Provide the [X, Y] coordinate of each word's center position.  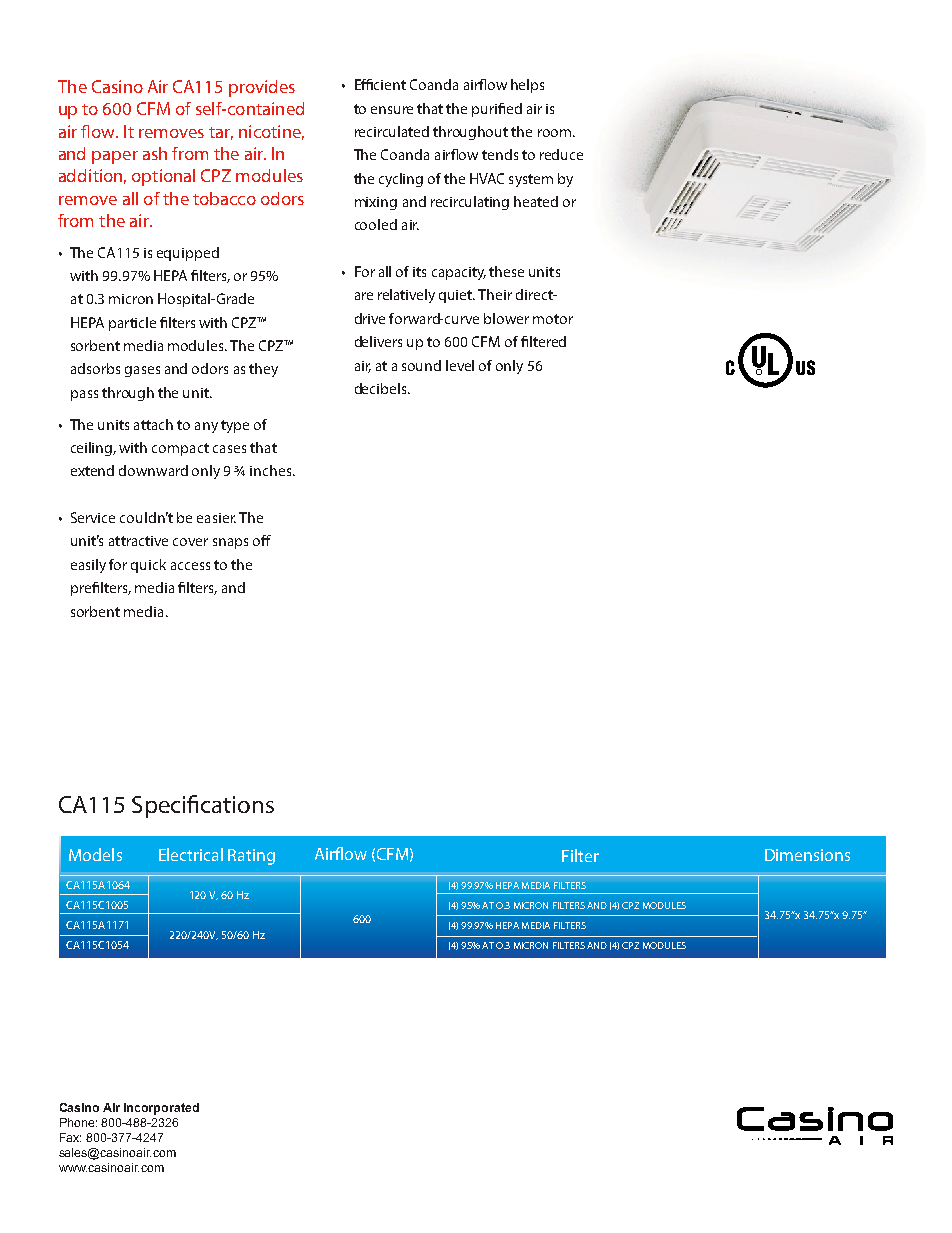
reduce [561, 154]
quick [148, 566]
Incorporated [161, 1109]
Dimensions [807, 855]
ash [155, 153]
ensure [392, 110]
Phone [77, 1122]
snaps [230, 543]
